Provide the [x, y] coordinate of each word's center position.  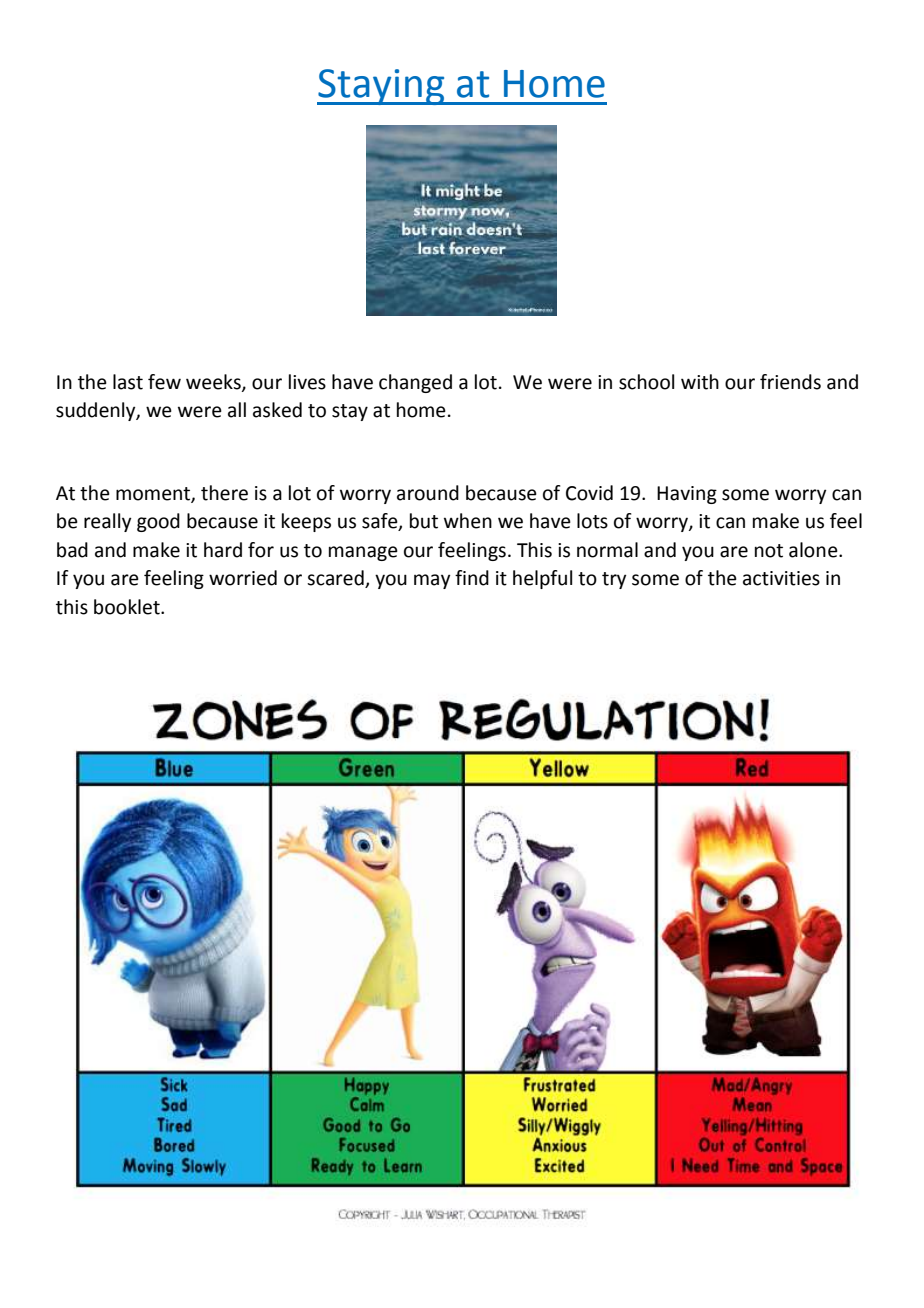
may [432, 581]
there [224, 493]
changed [415, 383]
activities [781, 578]
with [700, 382]
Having [687, 495]
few [164, 382]
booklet [128, 607]
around [428, 493]
